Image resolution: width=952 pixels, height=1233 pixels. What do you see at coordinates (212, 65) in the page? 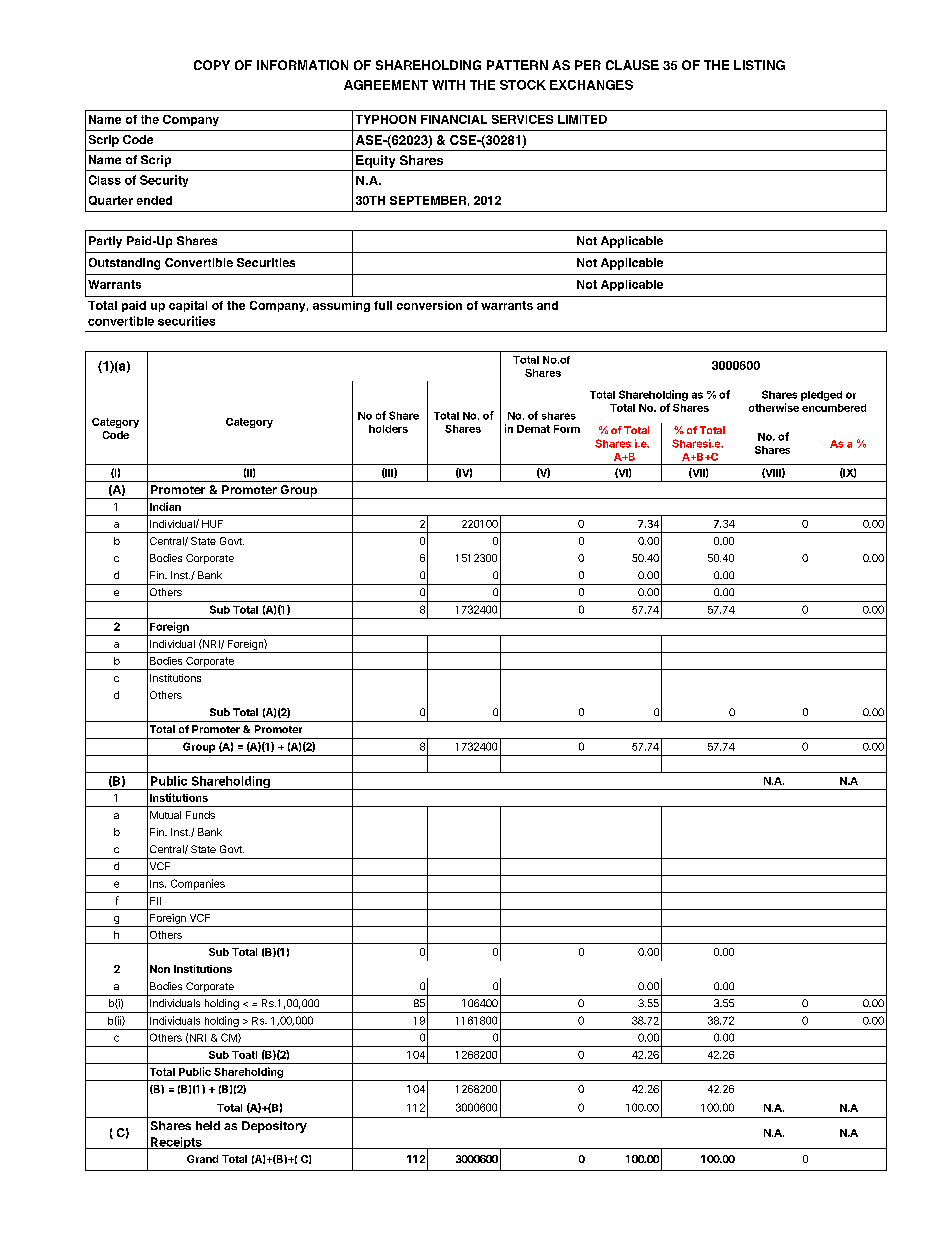
I see `COPY` at bounding box center [212, 65].
